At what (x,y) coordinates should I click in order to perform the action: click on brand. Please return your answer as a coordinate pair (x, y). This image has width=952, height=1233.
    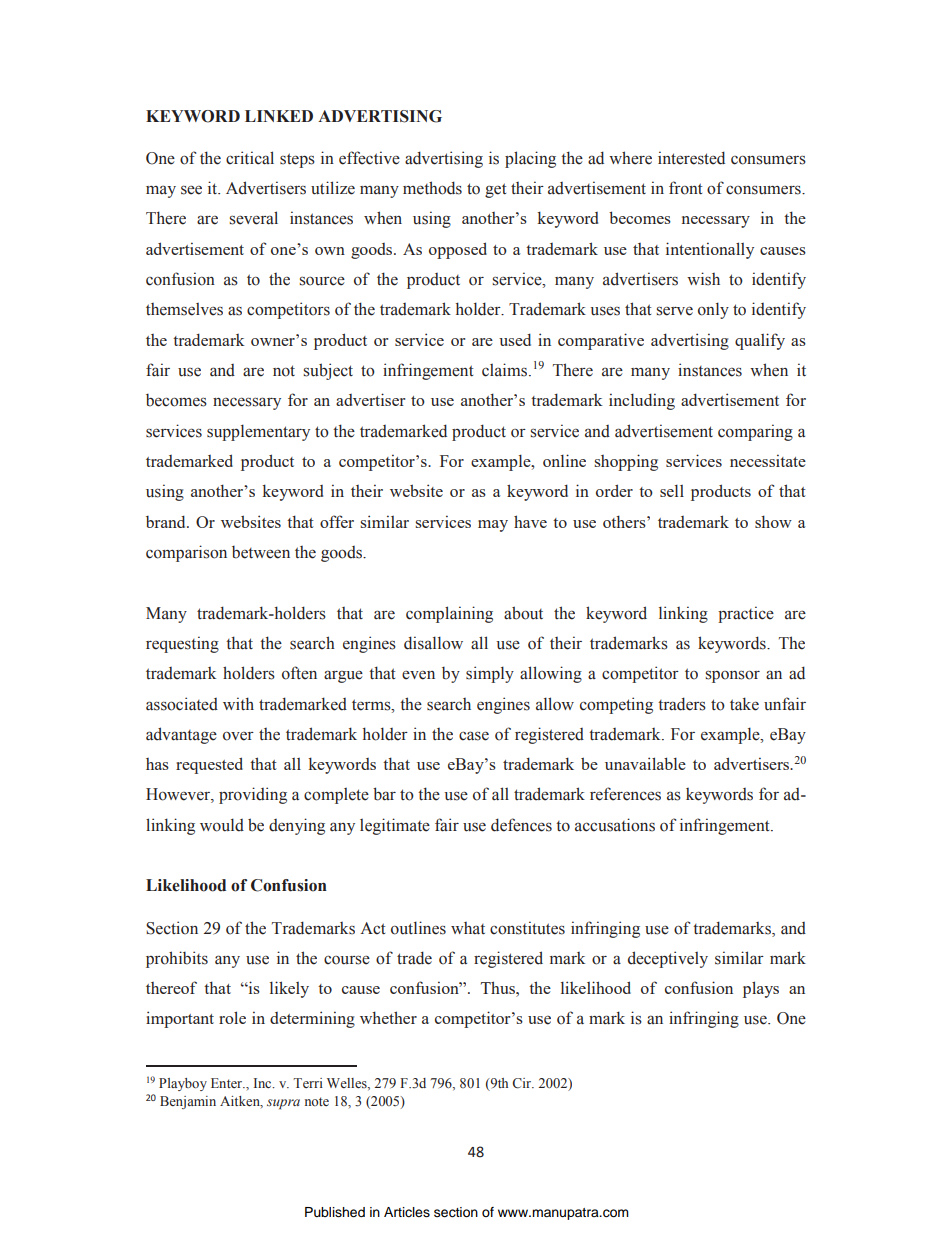
    Looking at the image, I should click on (167, 521).
